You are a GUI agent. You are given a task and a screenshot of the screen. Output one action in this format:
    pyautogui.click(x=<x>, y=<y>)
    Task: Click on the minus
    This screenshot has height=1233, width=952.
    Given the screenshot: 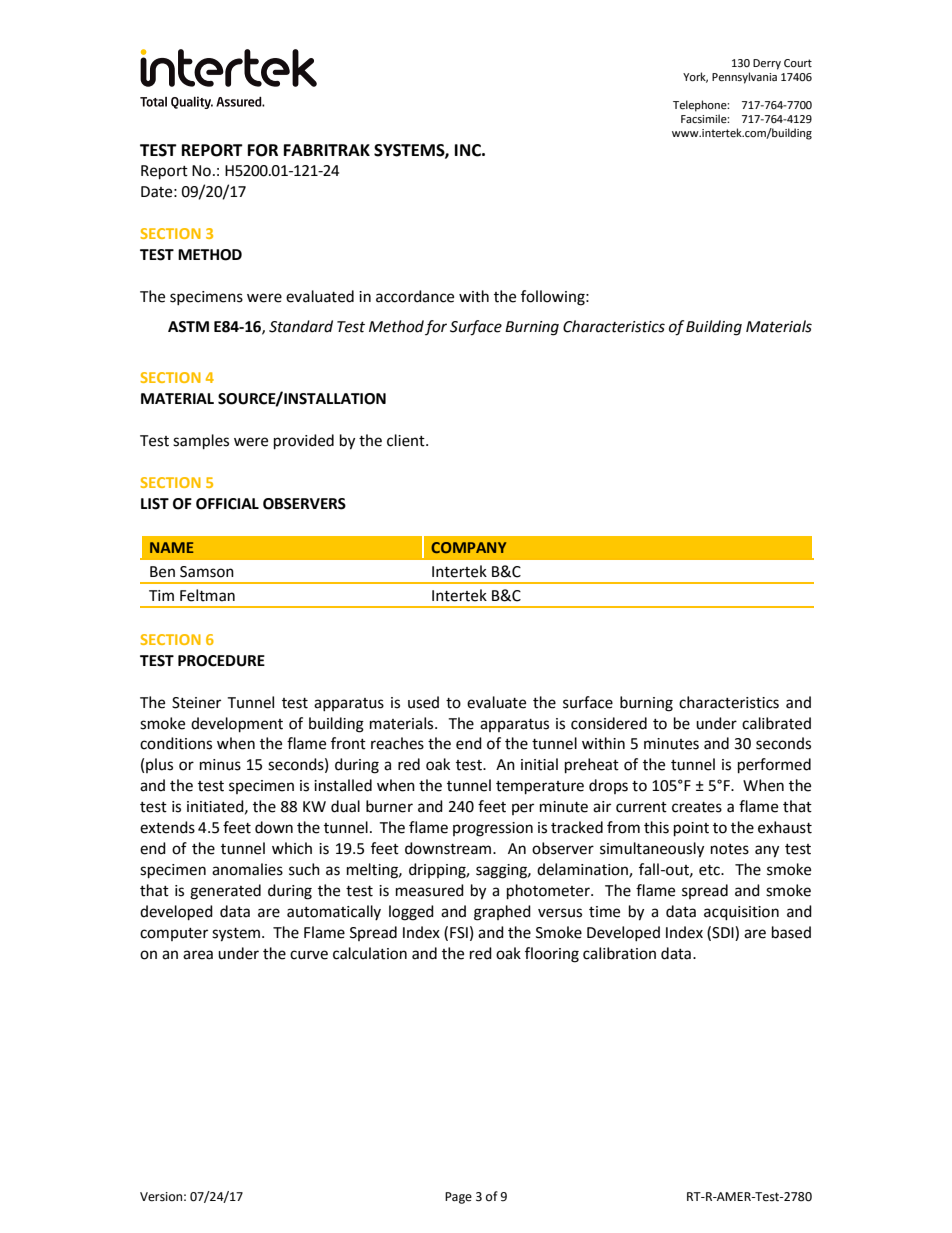 What is the action you would take?
    pyautogui.click(x=220, y=765)
